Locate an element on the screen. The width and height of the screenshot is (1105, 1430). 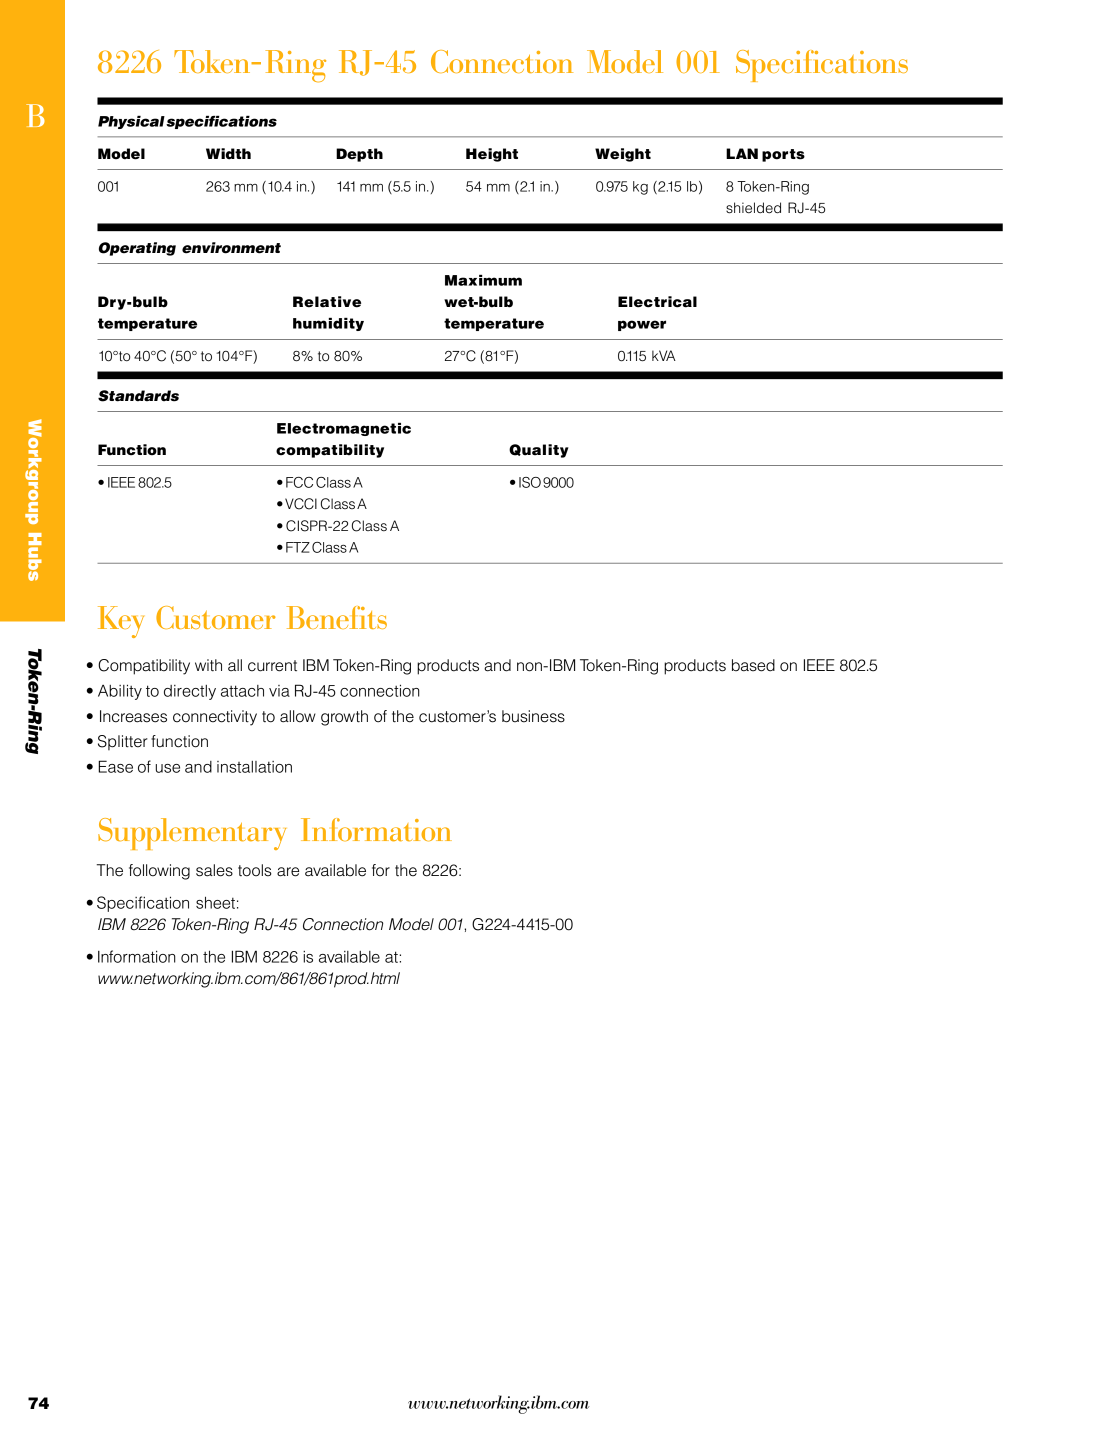
environment is located at coordinates (231, 248).
